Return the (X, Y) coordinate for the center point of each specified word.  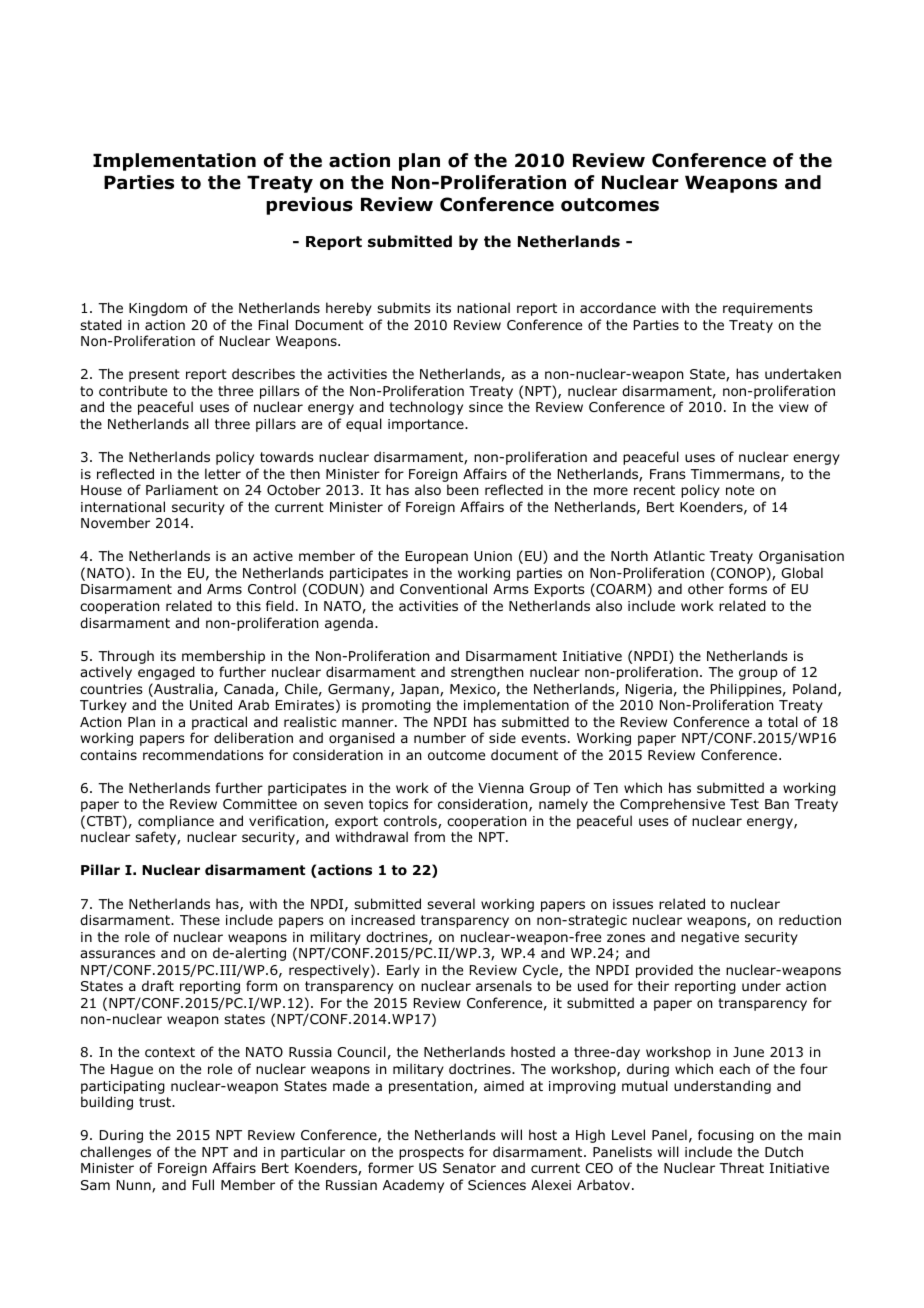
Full (203, 1184)
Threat (741, 1167)
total (783, 722)
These (200, 919)
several (451, 903)
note (740, 490)
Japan (420, 690)
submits (404, 307)
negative (710, 938)
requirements (768, 309)
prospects (431, 1153)
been (462, 489)
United (211, 705)
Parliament (182, 489)
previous (309, 206)
